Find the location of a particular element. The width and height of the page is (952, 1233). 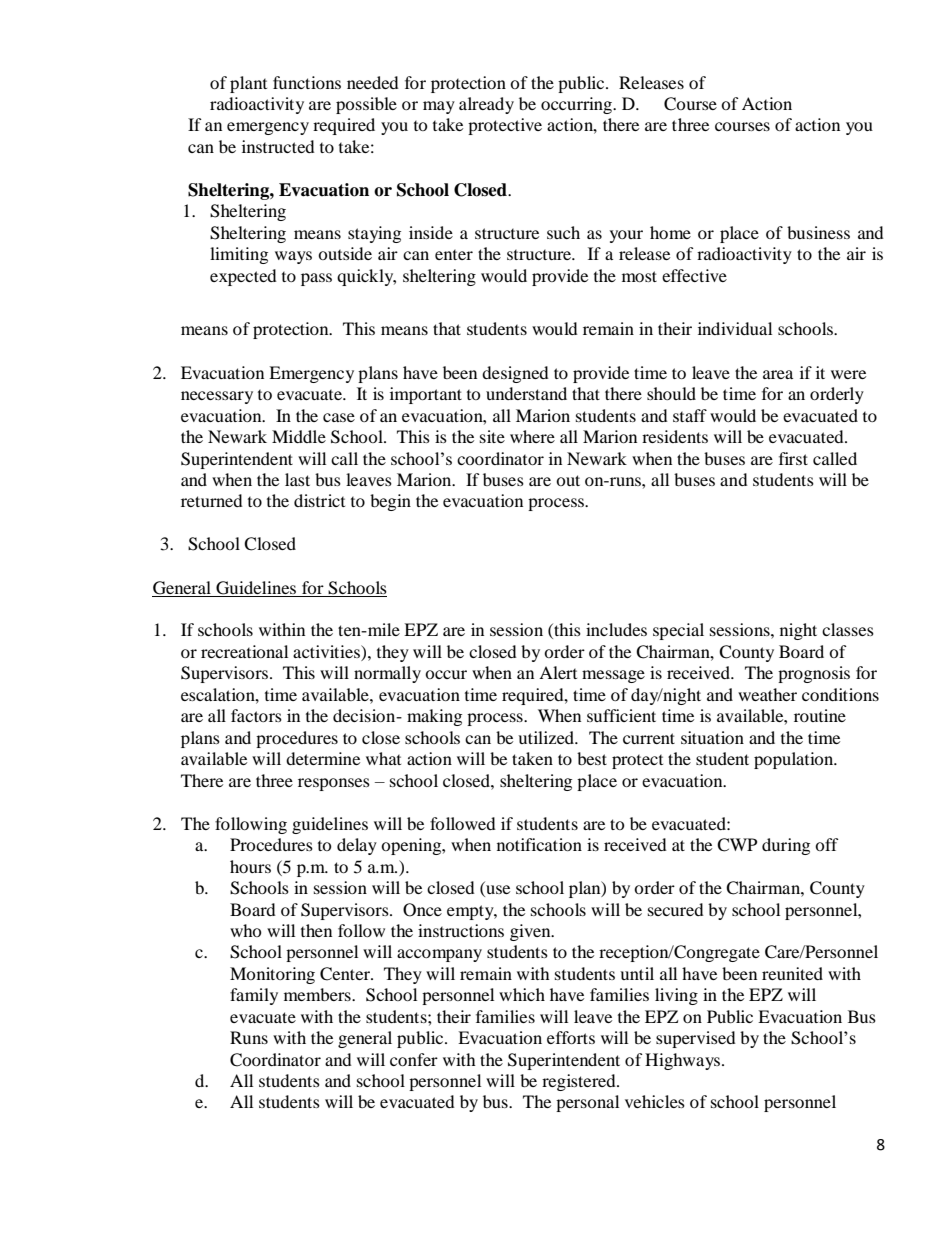

utilized is located at coordinates (547, 737).
